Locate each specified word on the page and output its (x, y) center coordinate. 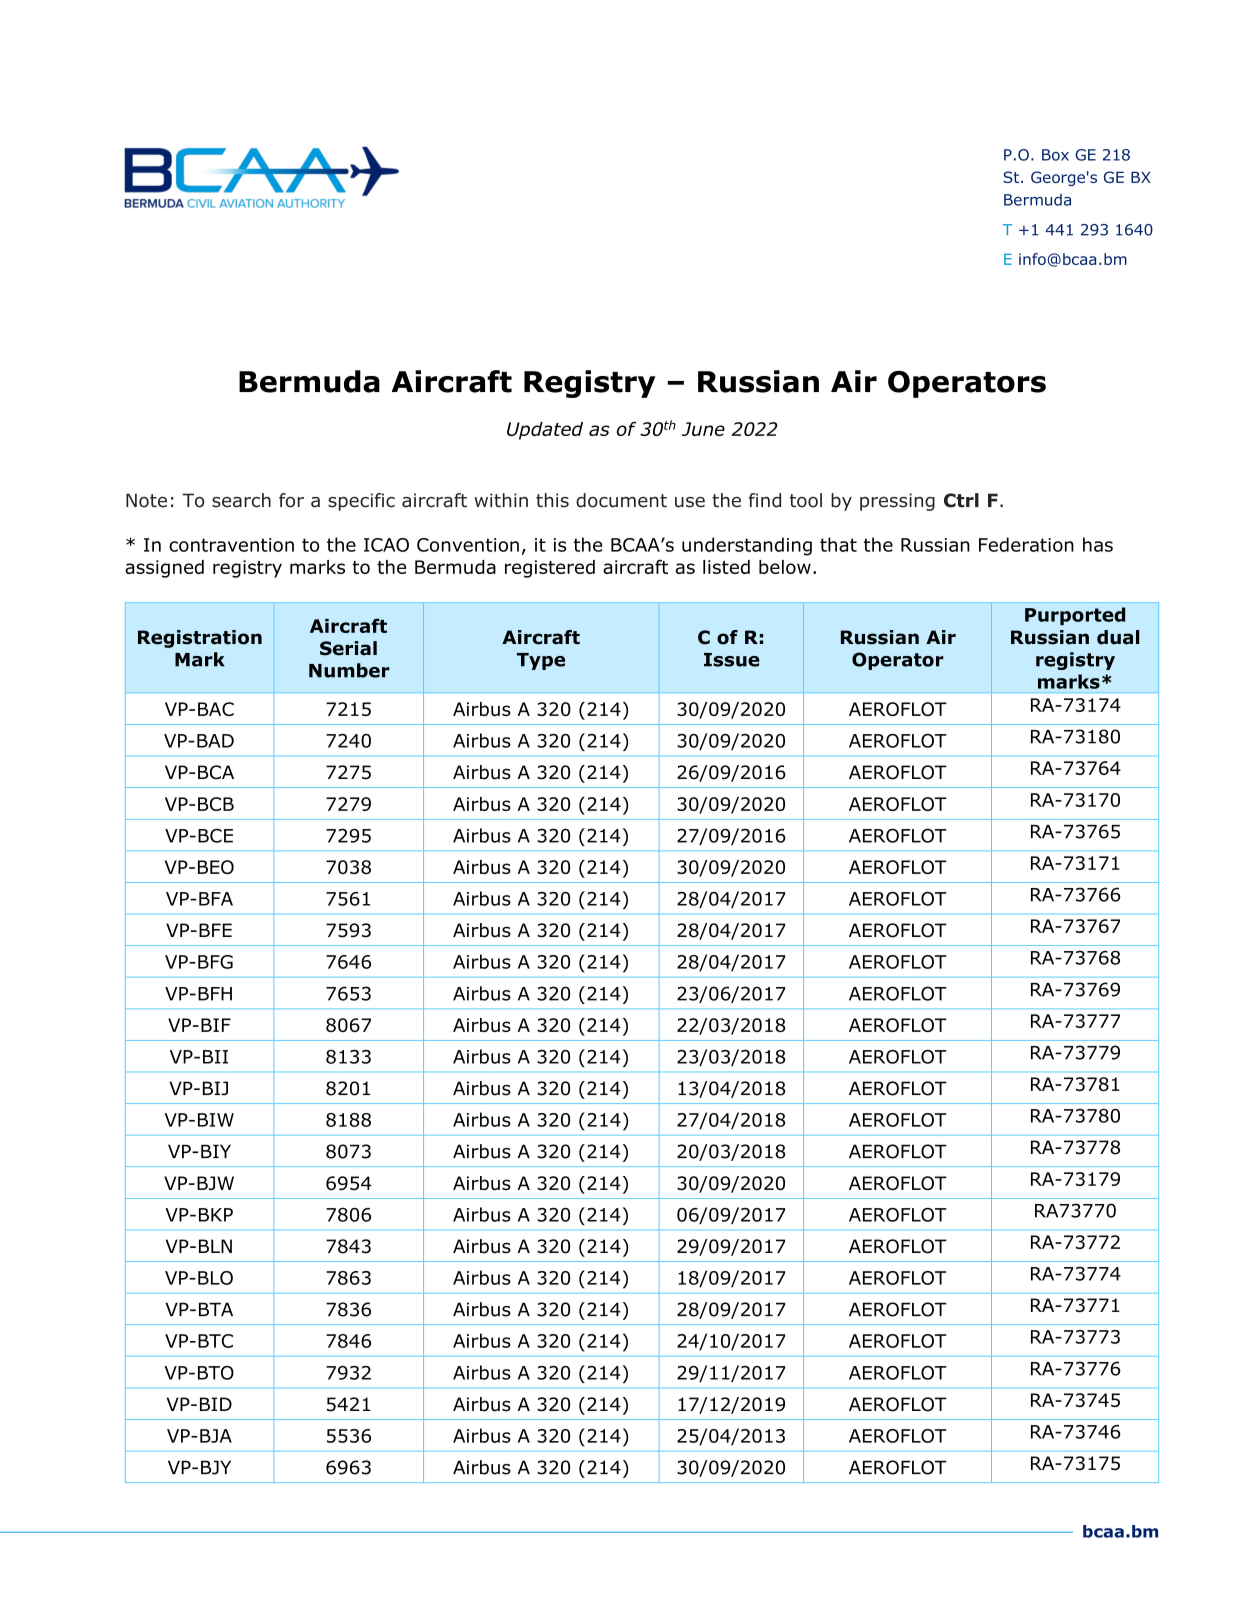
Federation (1026, 544)
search (241, 500)
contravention (231, 545)
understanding (747, 546)
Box (1055, 155)
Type (541, 661)
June (703, 429)
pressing (897, 502)
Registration (200, 639)
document (621, 500)
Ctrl (961, 500)
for (291, 500)
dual (1118, 637)
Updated (545, 431)
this (552, 500)
